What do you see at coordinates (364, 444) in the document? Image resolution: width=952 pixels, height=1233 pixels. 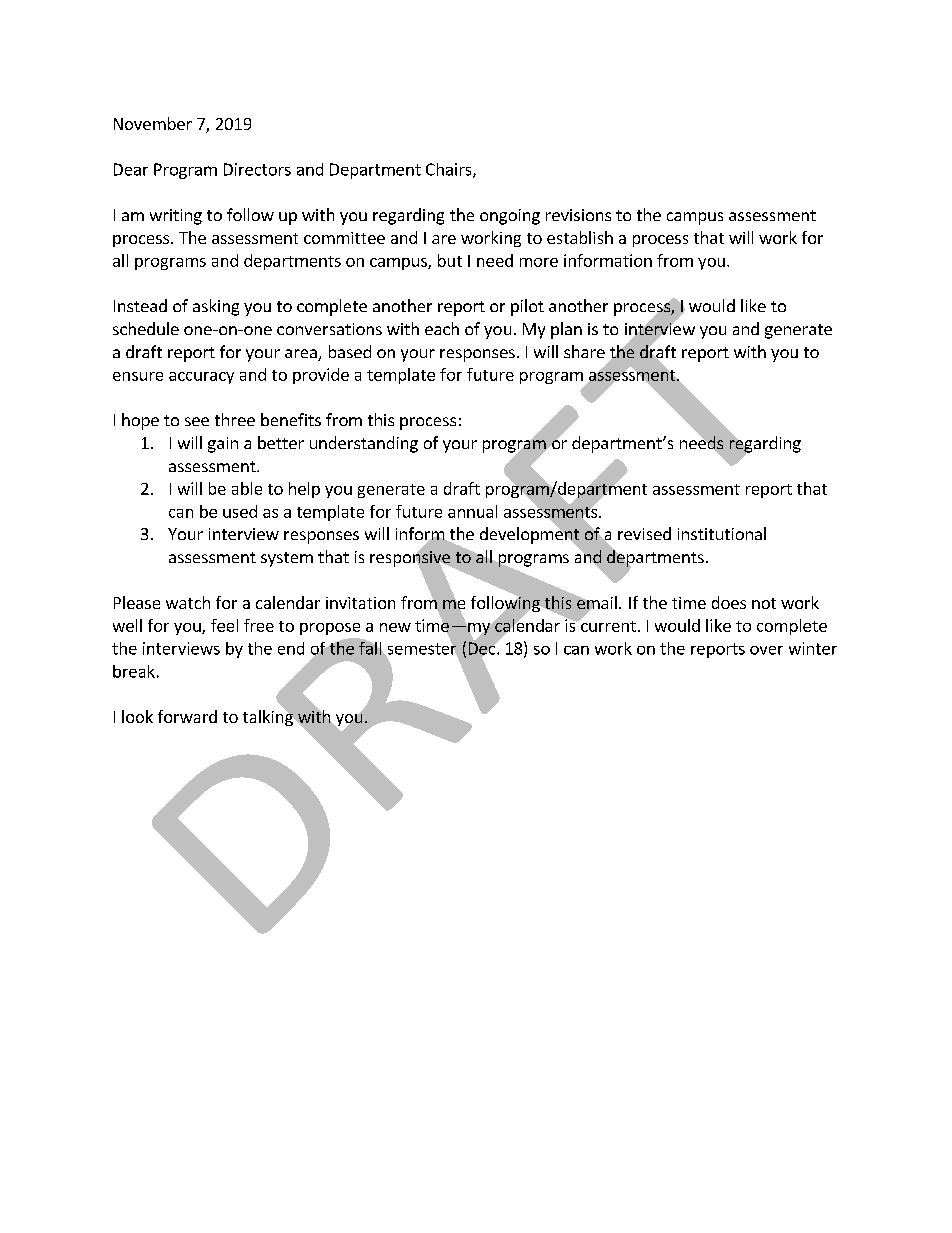 I see `understanding` at bounding box center [364, 444].
